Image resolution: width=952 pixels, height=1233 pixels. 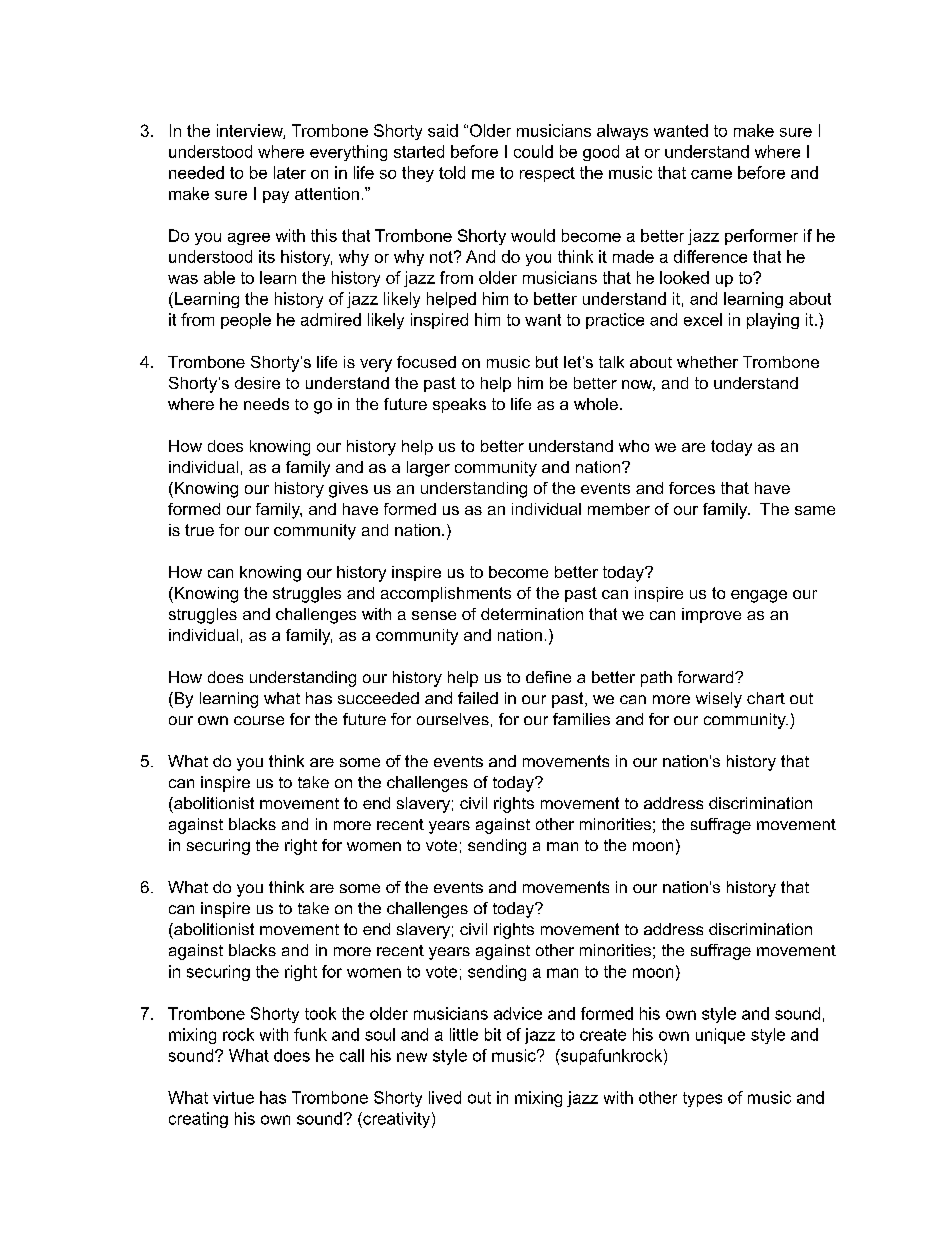 What do you see at coordinates (446, 594) in the screenshot?
I see `accomplishments` at bounding box center [446, 594].
